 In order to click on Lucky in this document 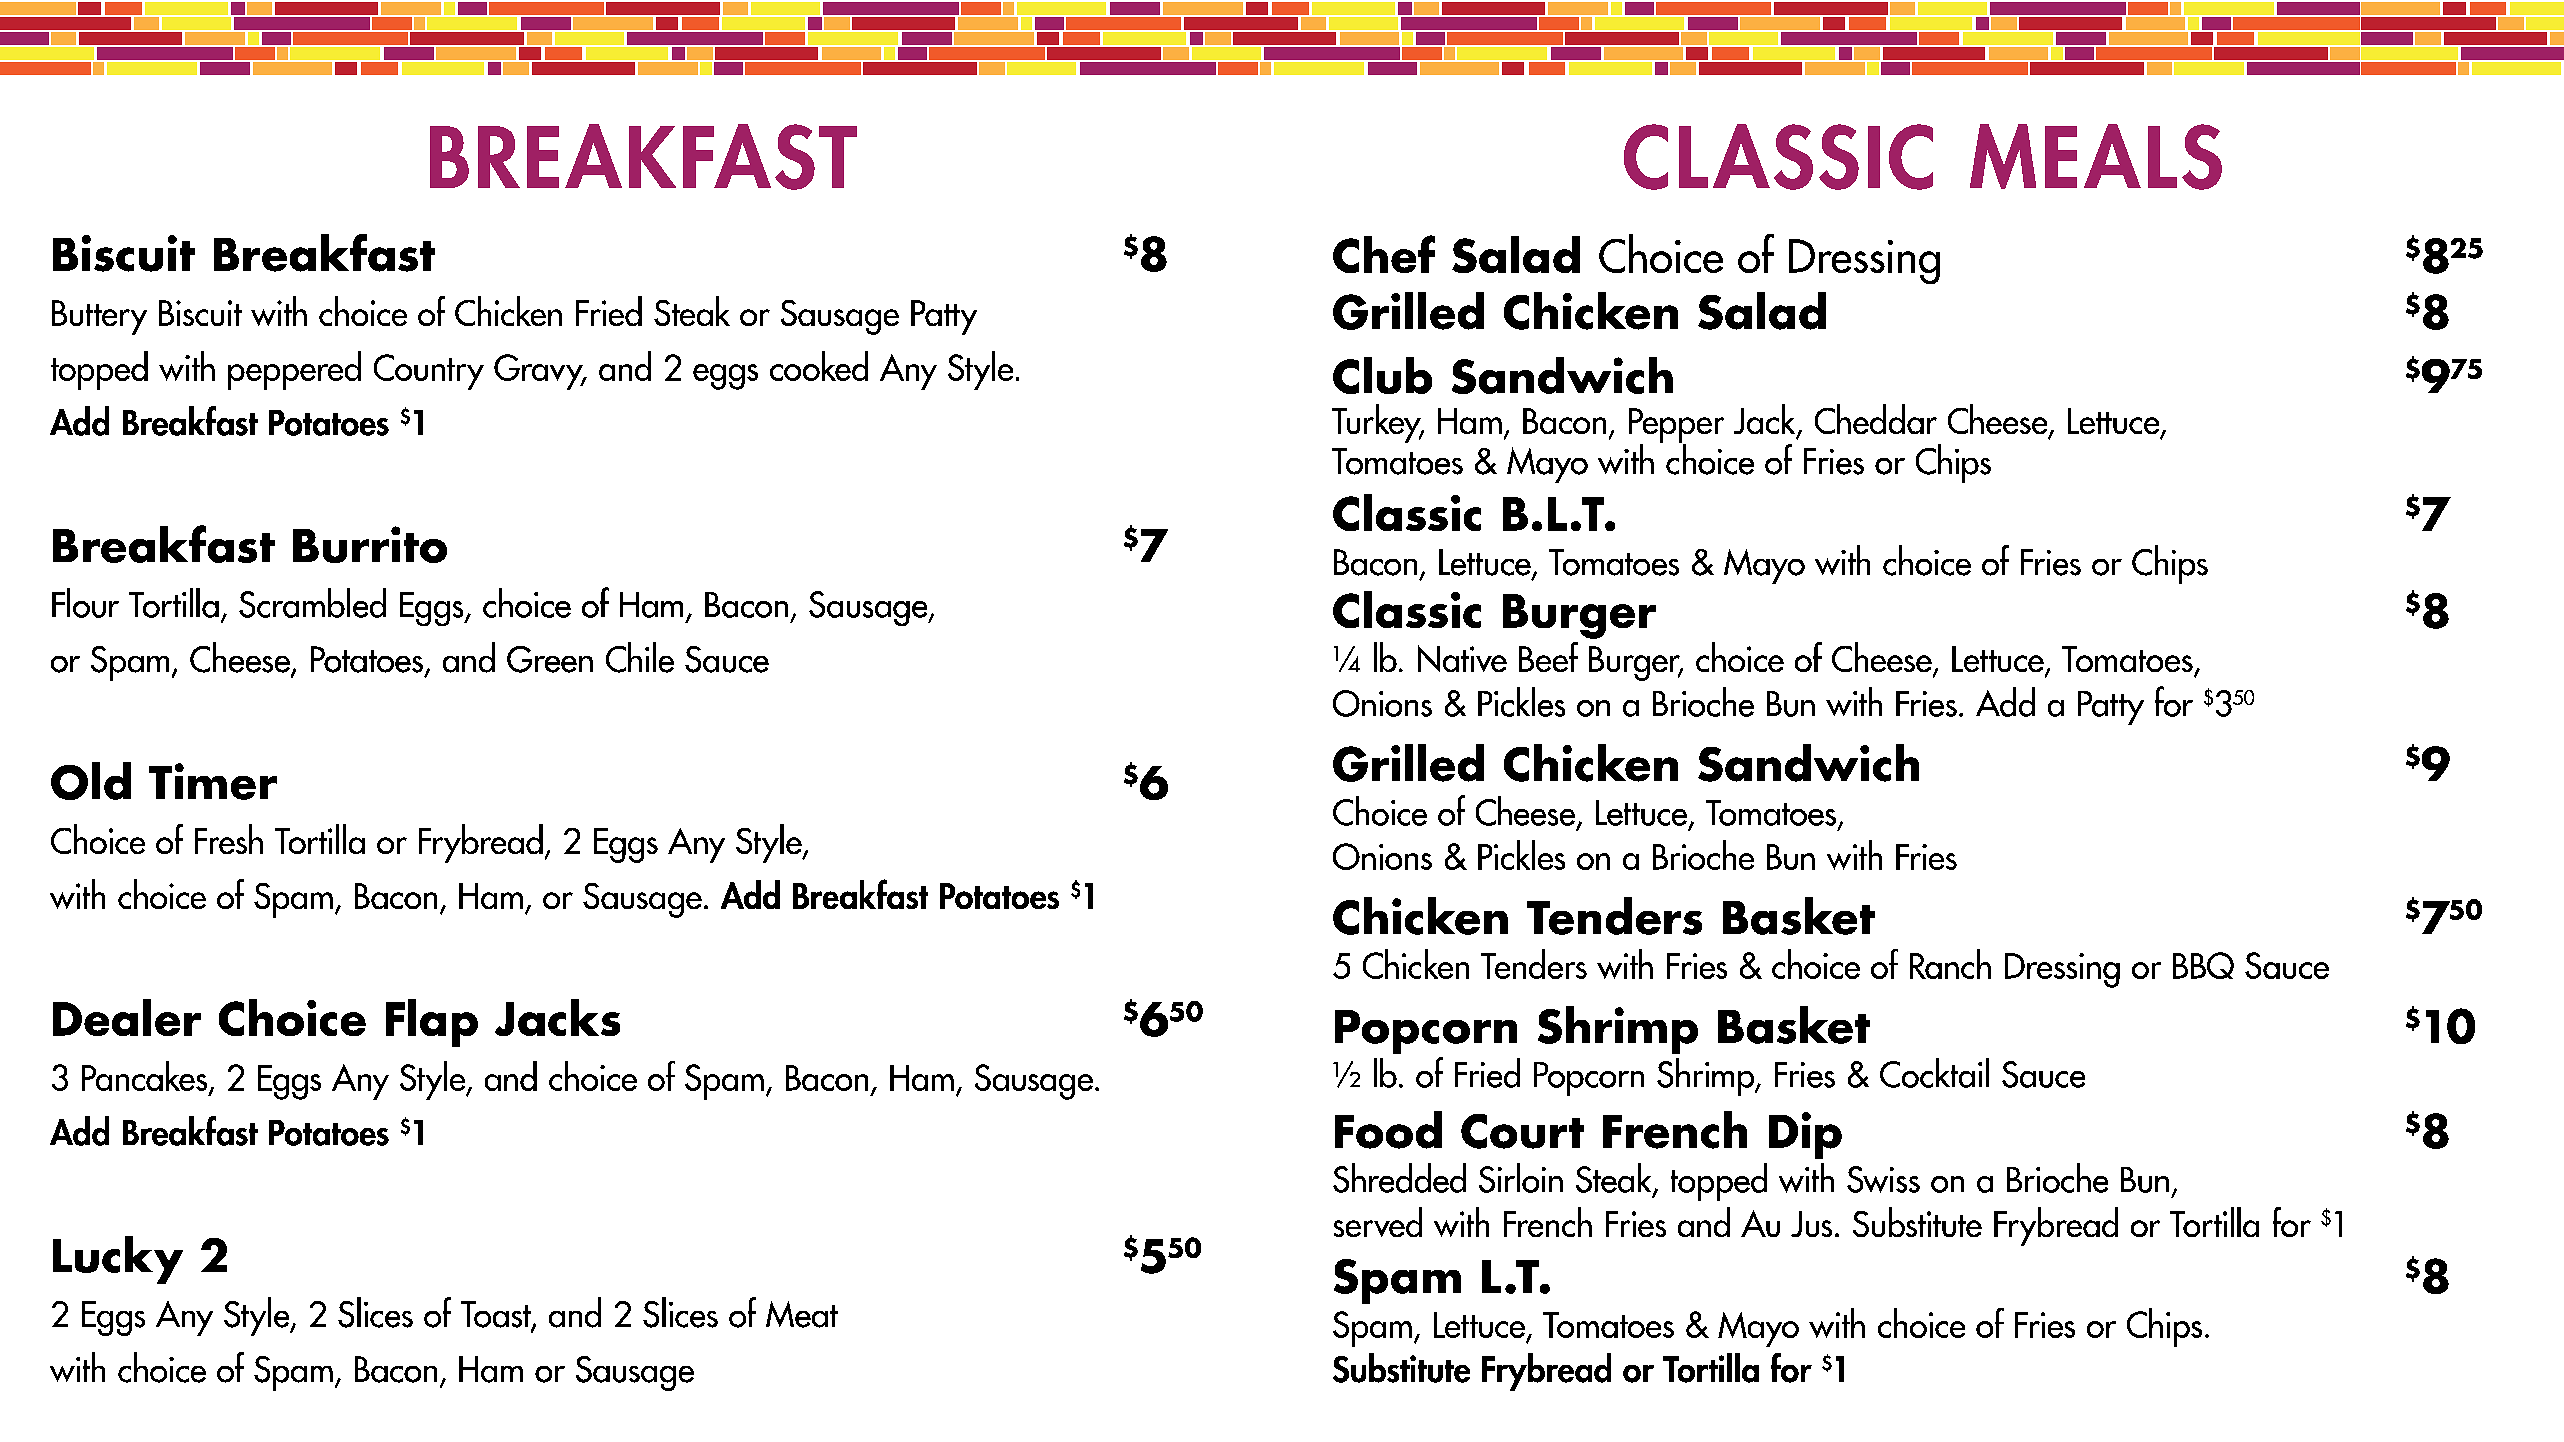, I will do `click(118, 1260)`.
